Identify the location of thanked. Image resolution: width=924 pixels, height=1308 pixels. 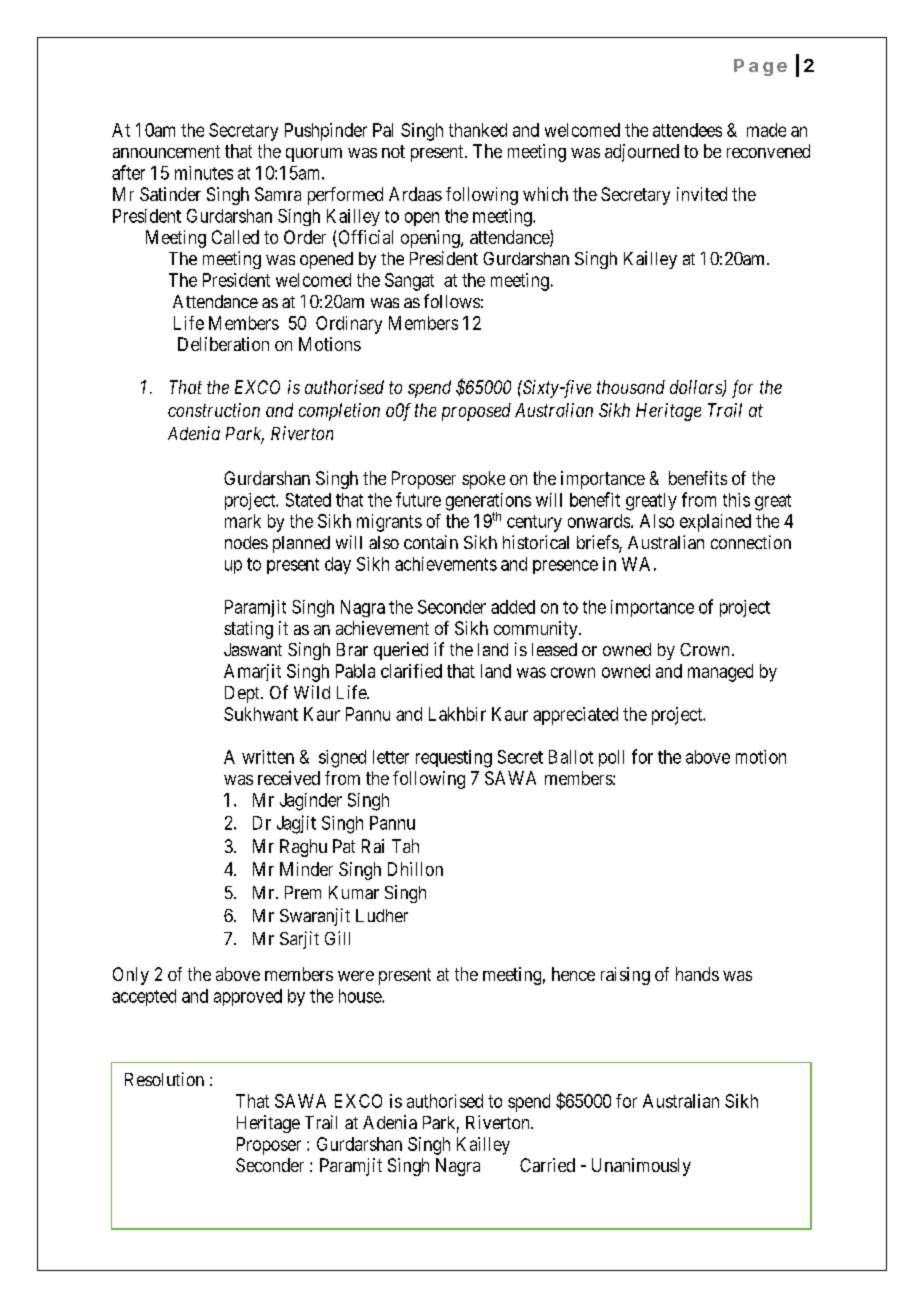
(478, 130).
